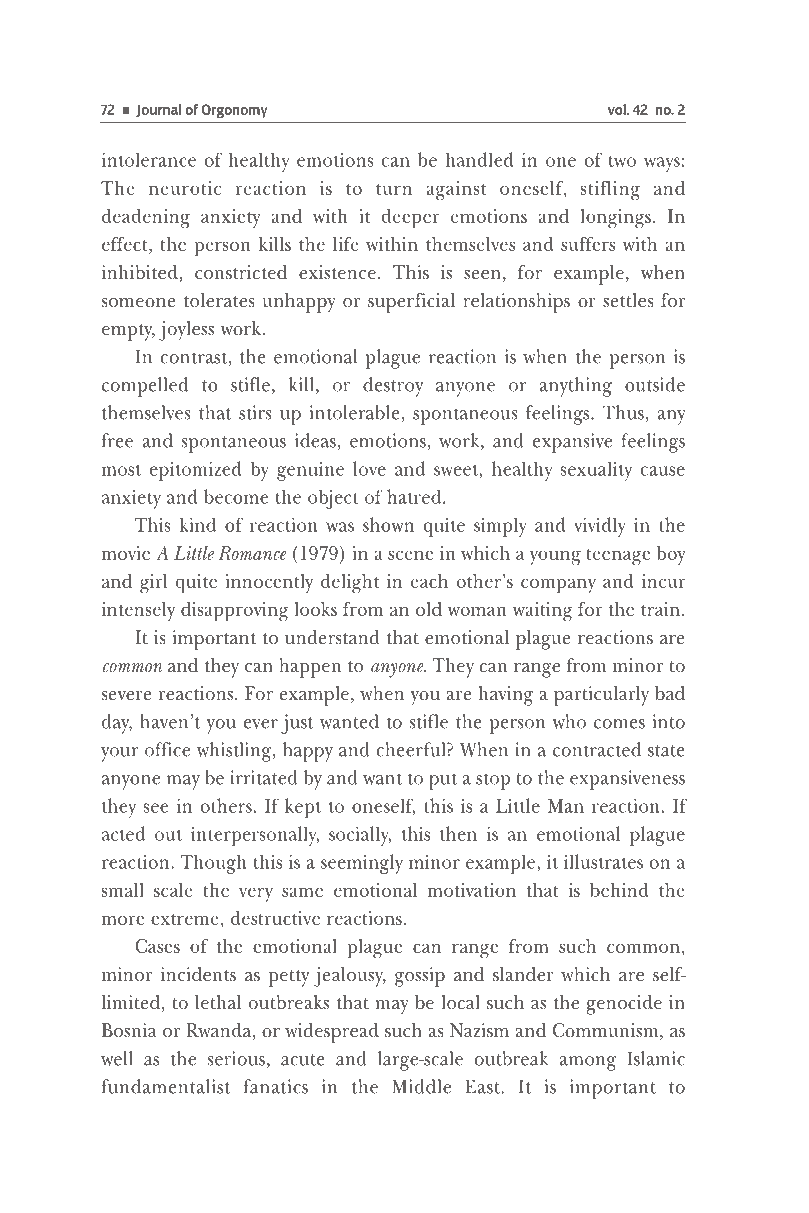 The width and height of the image is (809, 1213). Describe the element at coordinates (610, 191) in the image. I see `stifling` at that location.
